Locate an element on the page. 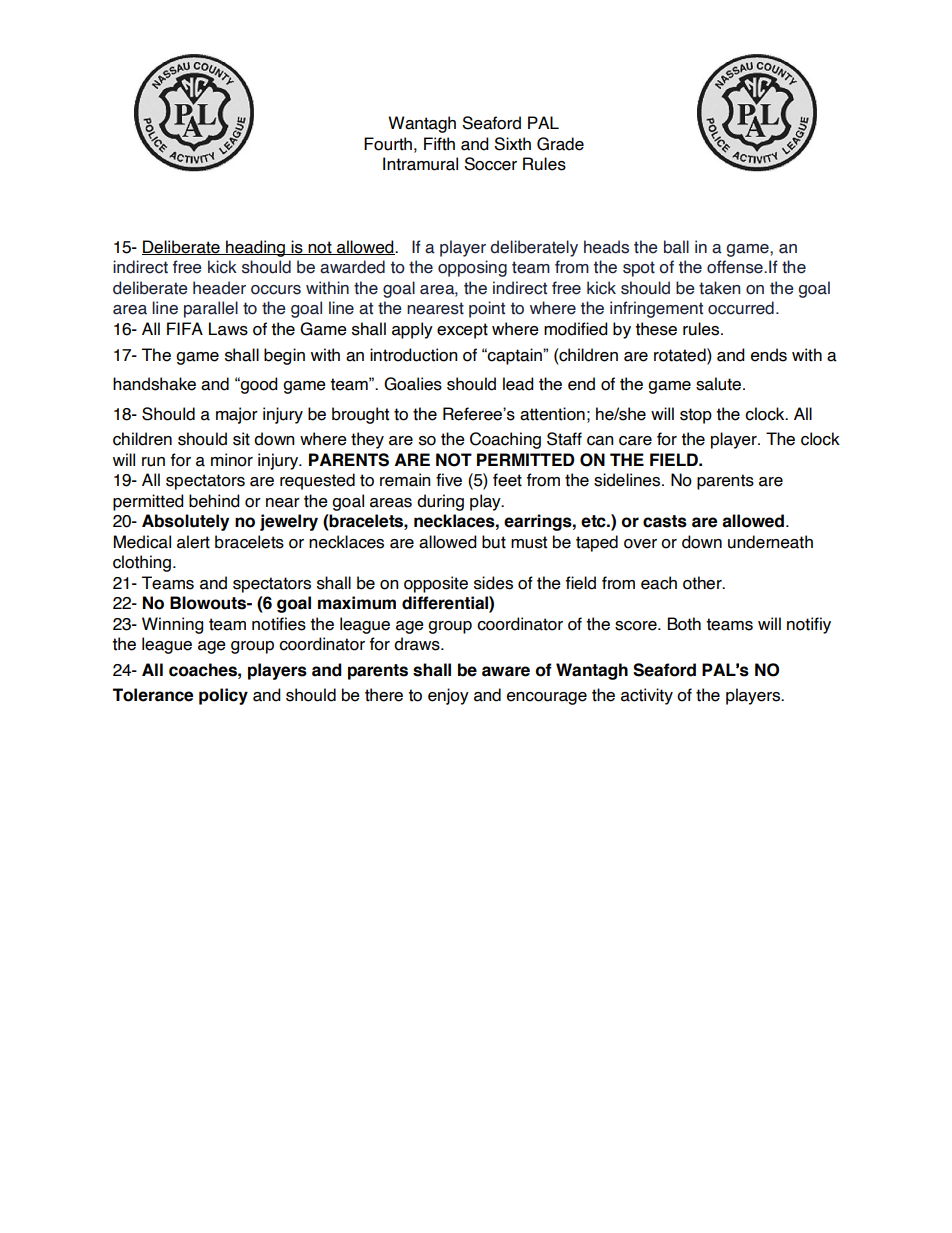 Image resolution: width=952 pixels, height=1233 pixels. Grade is located at coordinates (560, 144).
